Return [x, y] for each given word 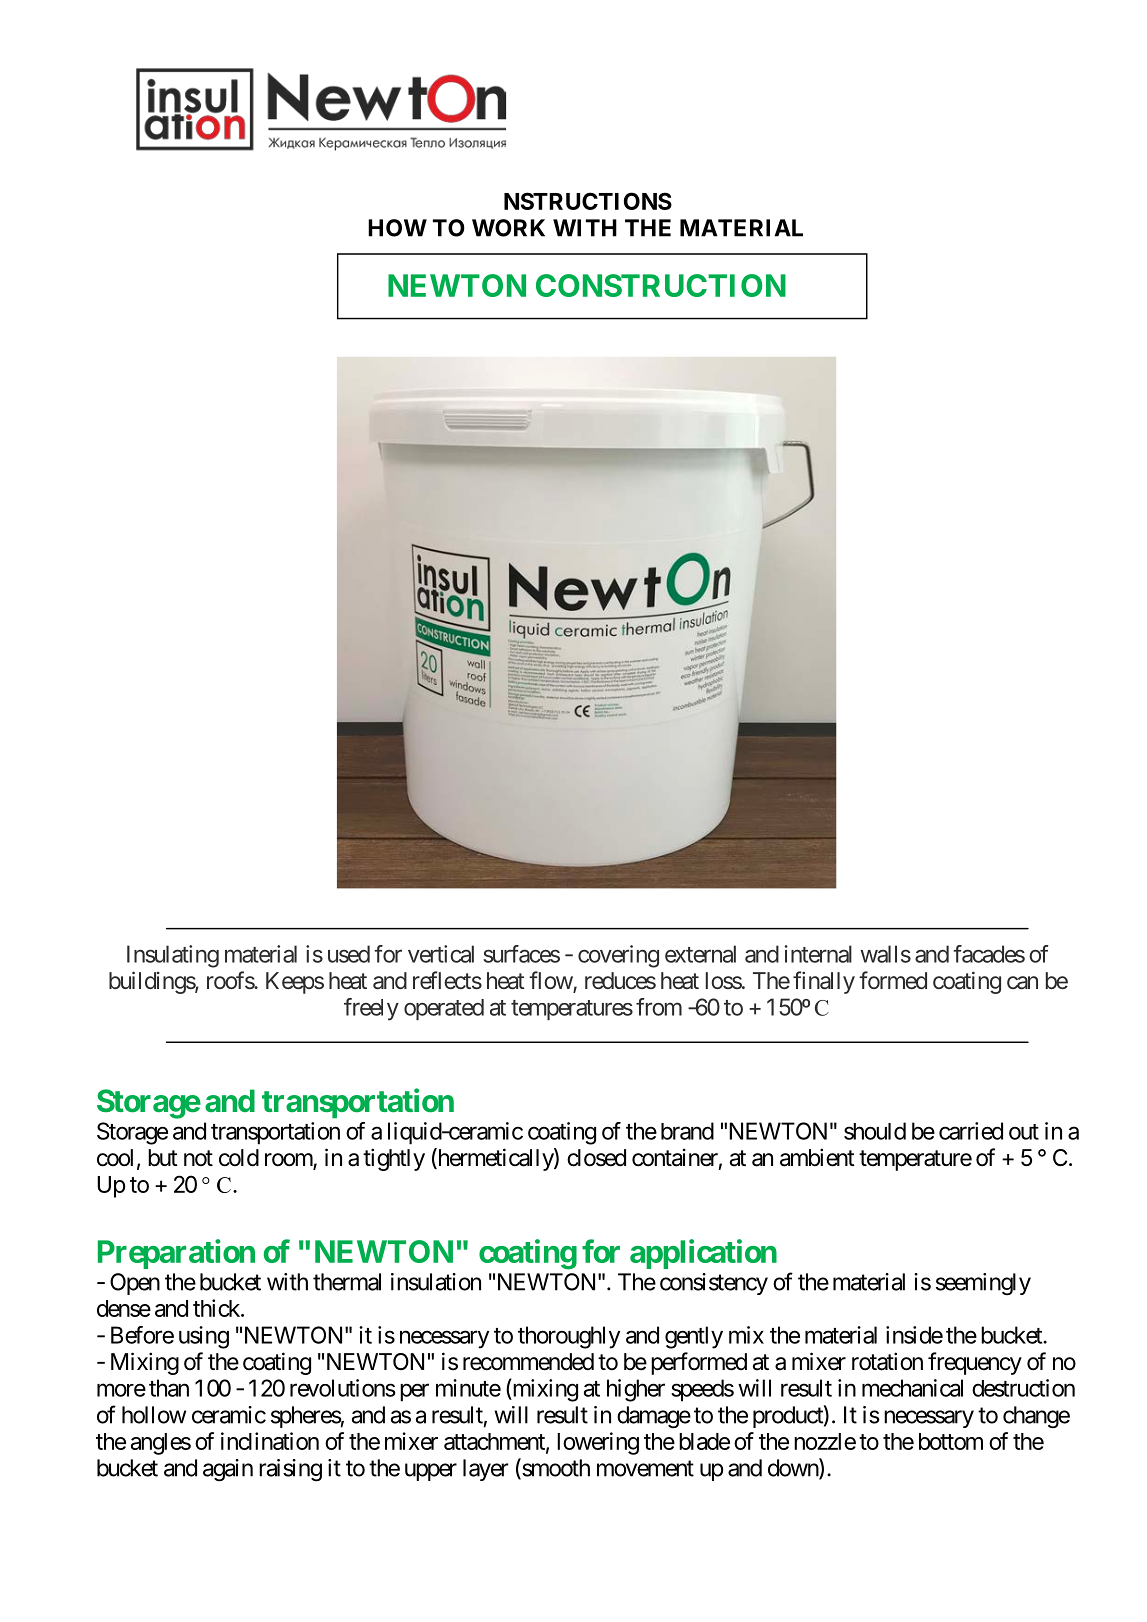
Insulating [173, 956]
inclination [270, 1441]
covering [618, 956]
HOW [397, 228]
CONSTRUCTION [661, 285]
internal [818, 954]
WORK [508, 228]
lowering [598, 1443]
